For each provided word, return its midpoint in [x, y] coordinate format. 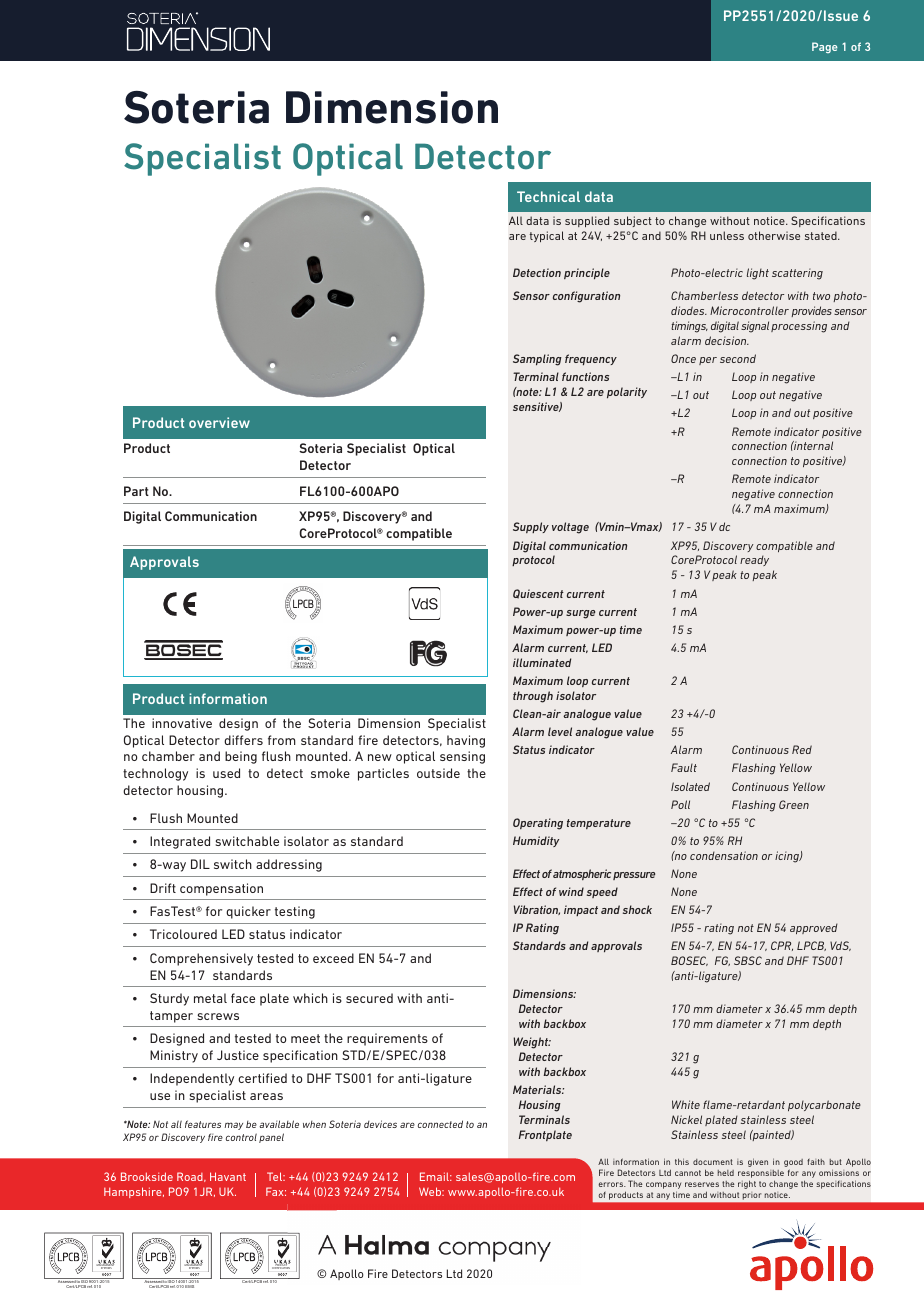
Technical [548, 196]
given [758, 1162]
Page [825, 47]
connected [440, 1124]
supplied [587, 221]
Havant [228, 1176]
